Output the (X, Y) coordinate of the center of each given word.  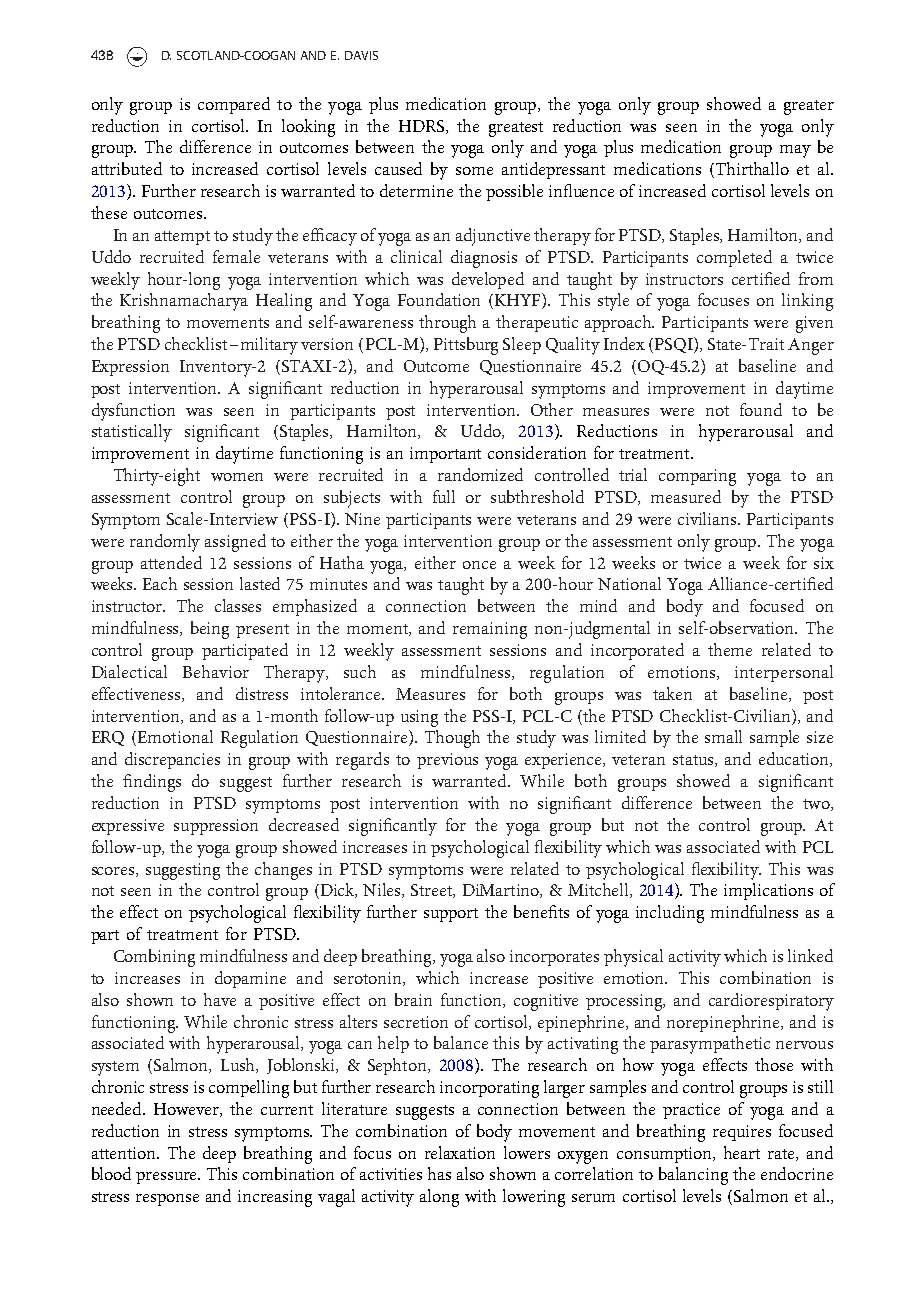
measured (686, 496)
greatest (516, 129)
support (451, 915)
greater (809, 107)
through (447, 324)
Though (452, 739)
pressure (168, 1178)
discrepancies (172, 760)
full (444, 496)
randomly (165, 543)
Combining (154, 958)
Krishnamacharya (184, 302)
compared (234, 105)
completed (734, 258)
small (723, 736)
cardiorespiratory (771, 1002)
